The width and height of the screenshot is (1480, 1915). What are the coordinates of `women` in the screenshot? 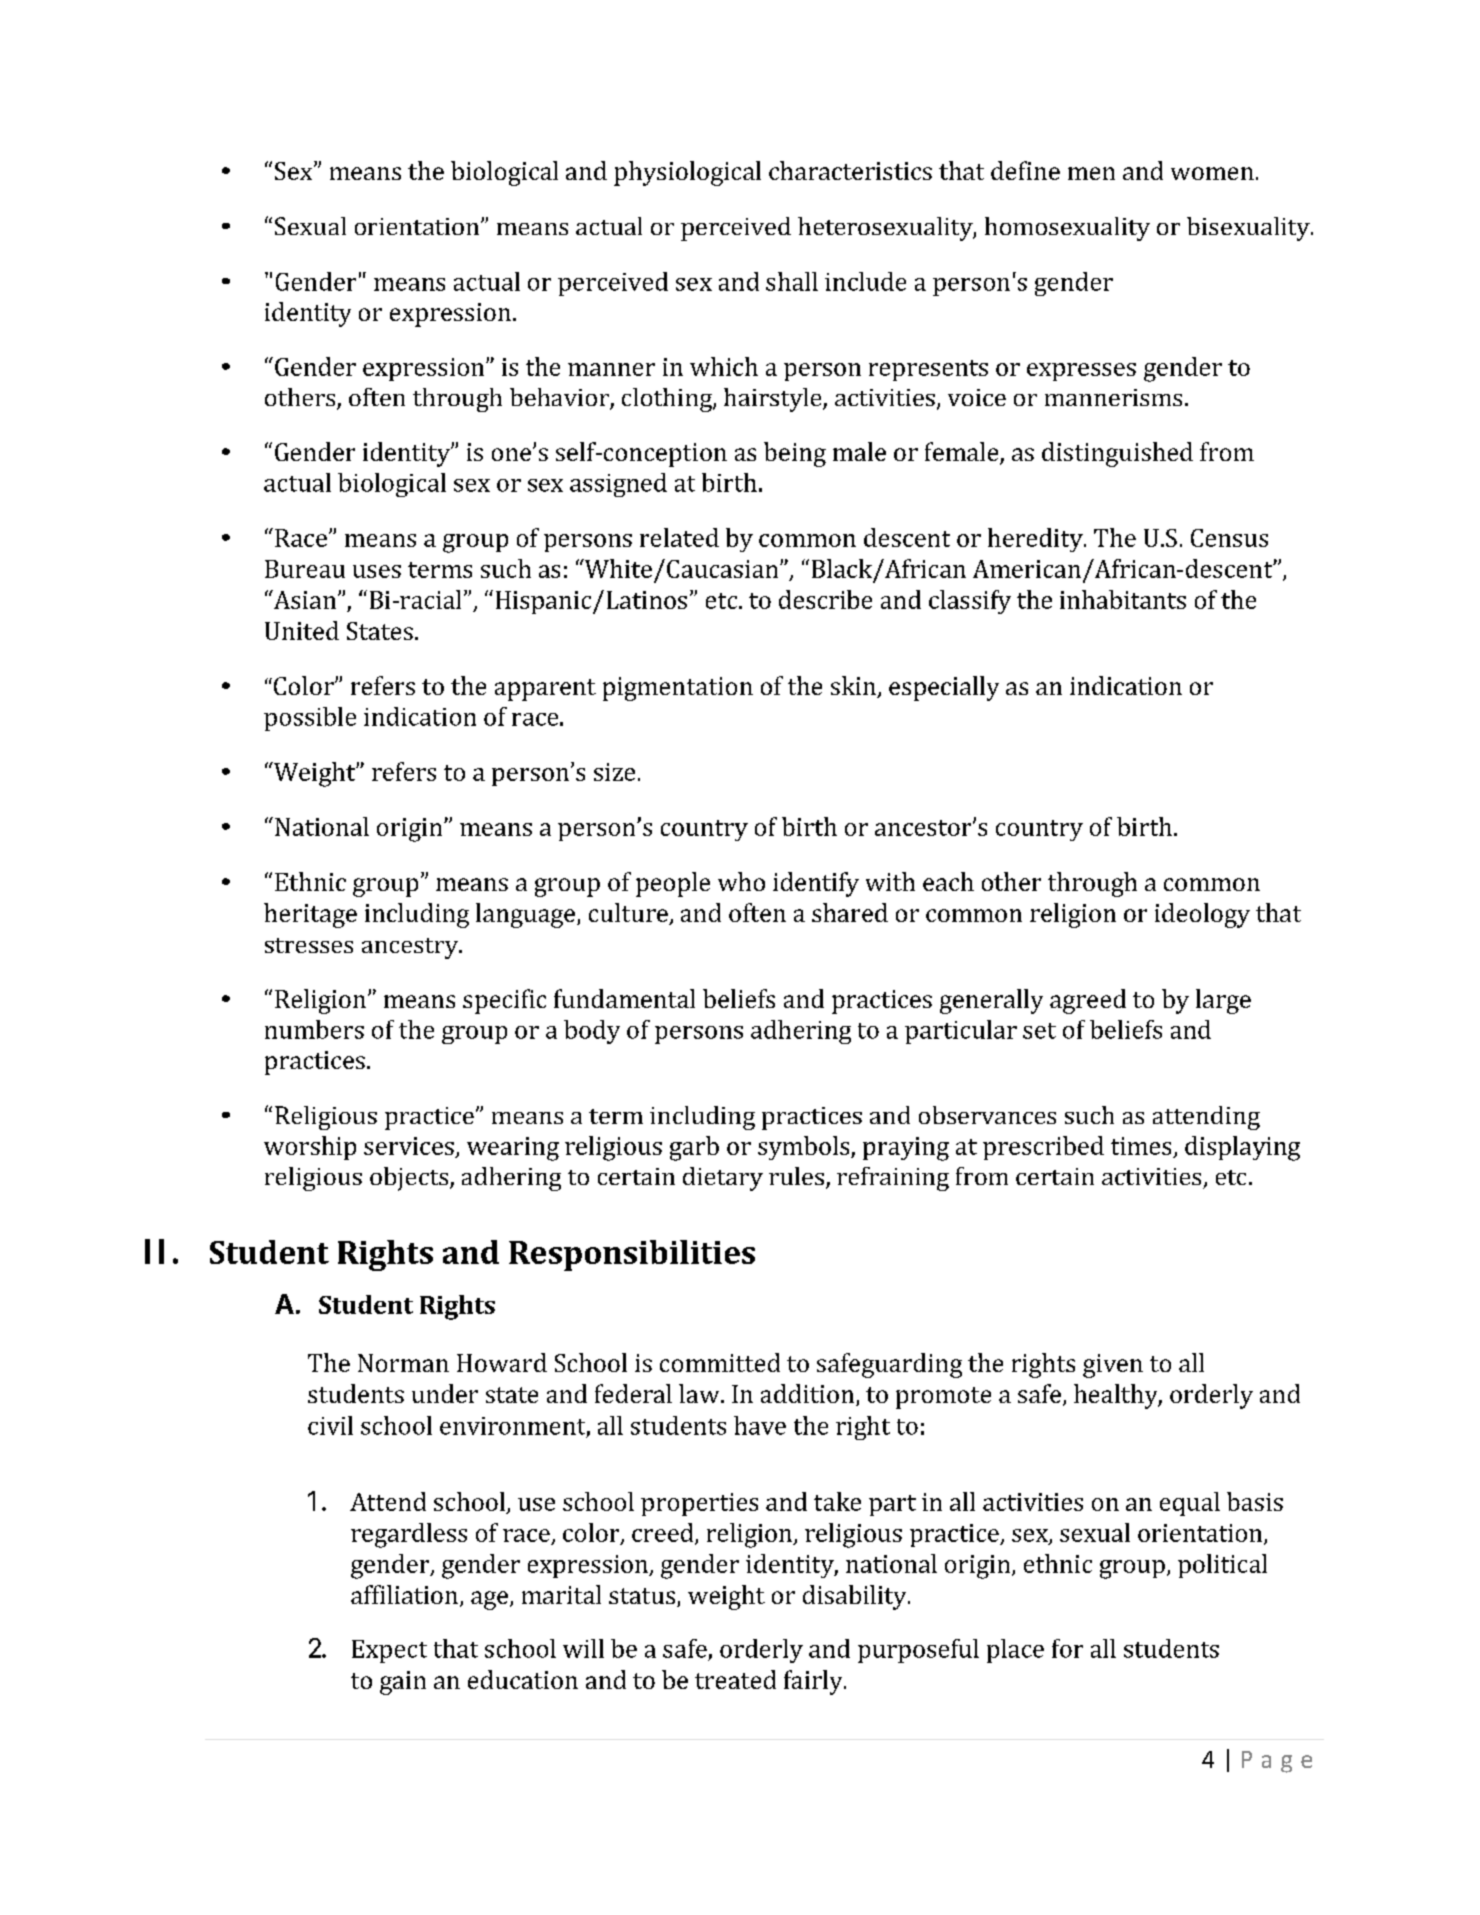 It's located at (1212, 173).
